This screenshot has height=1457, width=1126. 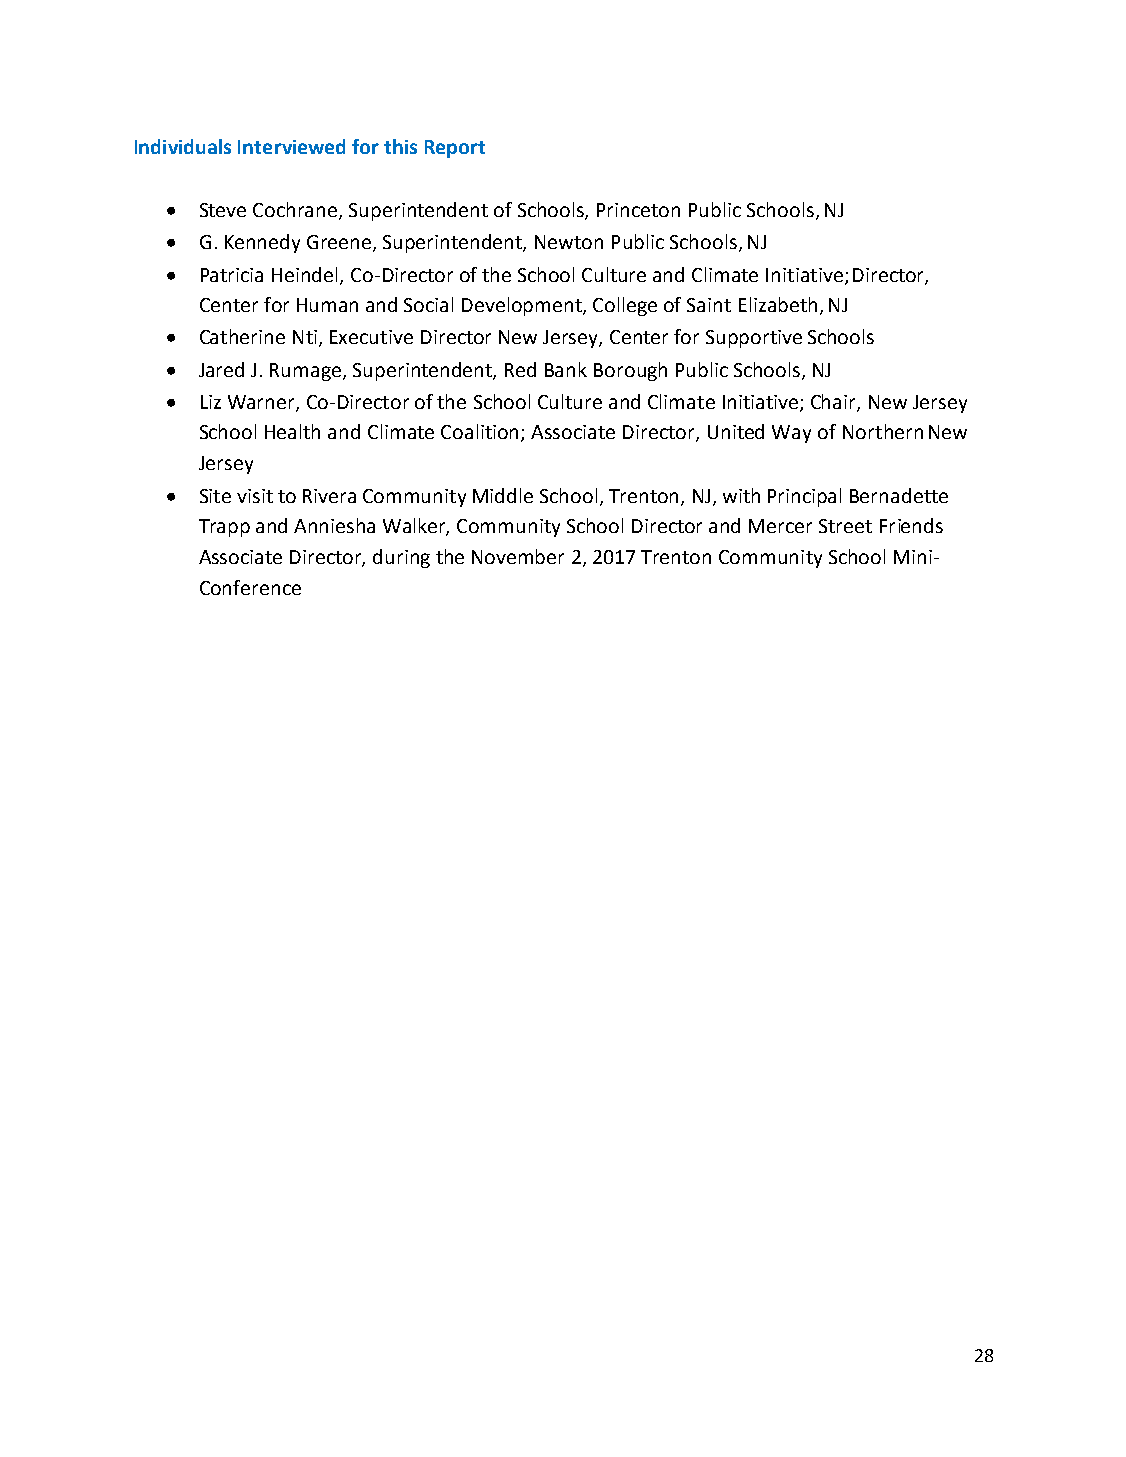 What do you see at coordinates (455, 149) in the screenshot?
I see `Report` at bounding box center [455, 149].
